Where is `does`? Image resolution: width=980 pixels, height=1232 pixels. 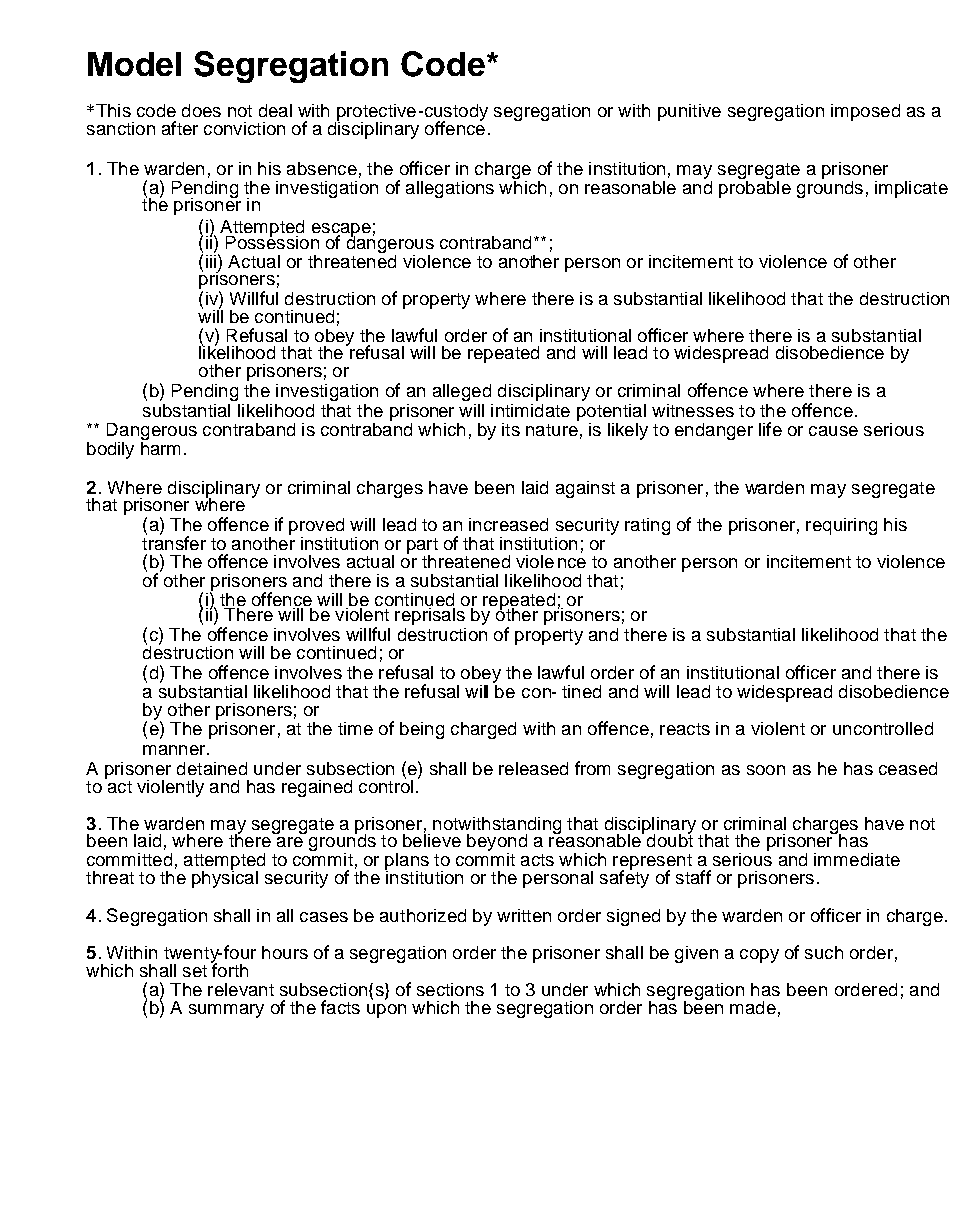 does is located at coordinates (201, 110).
